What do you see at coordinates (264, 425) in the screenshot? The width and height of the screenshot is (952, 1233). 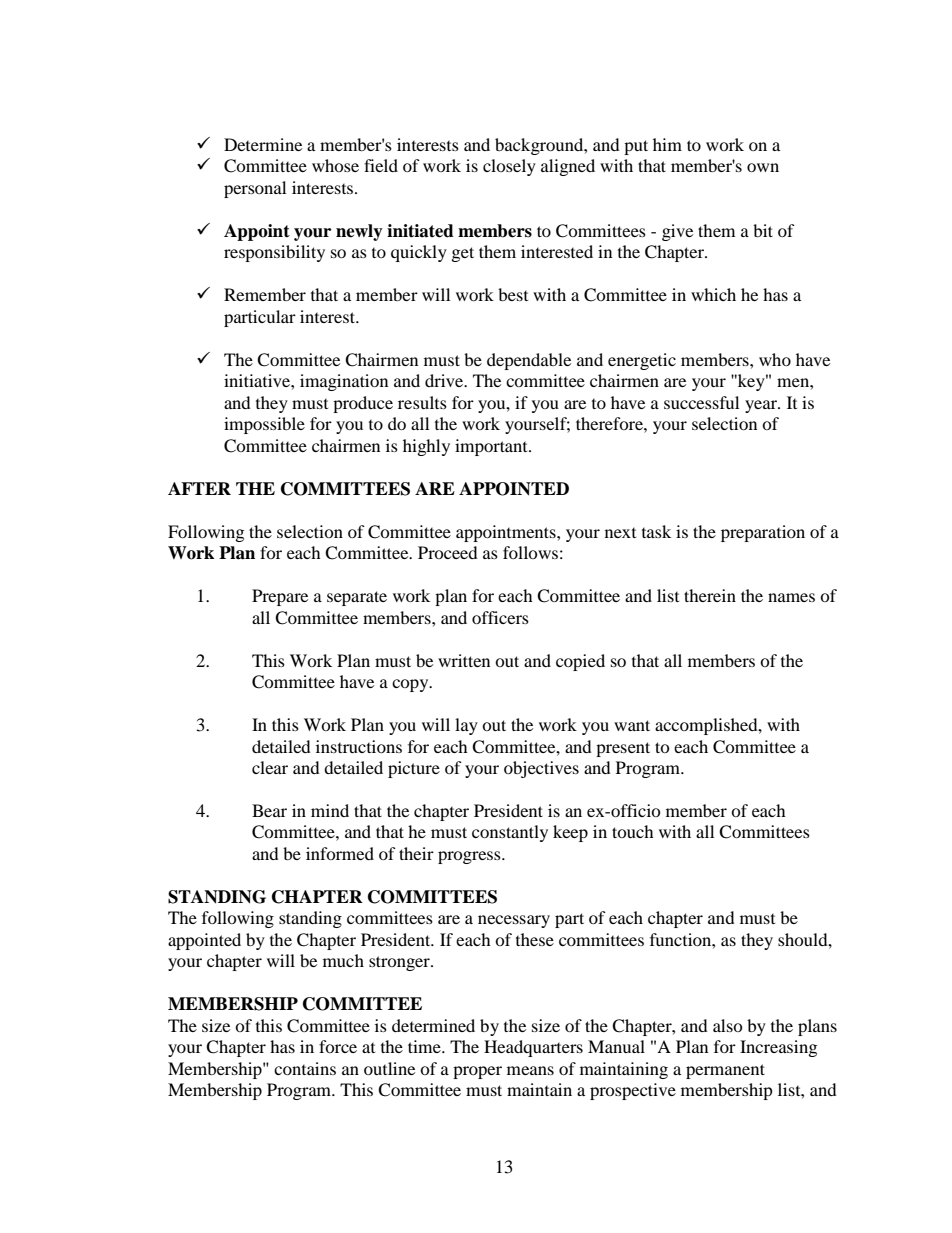 I see `impossible` at bounding box center [264, 425].
